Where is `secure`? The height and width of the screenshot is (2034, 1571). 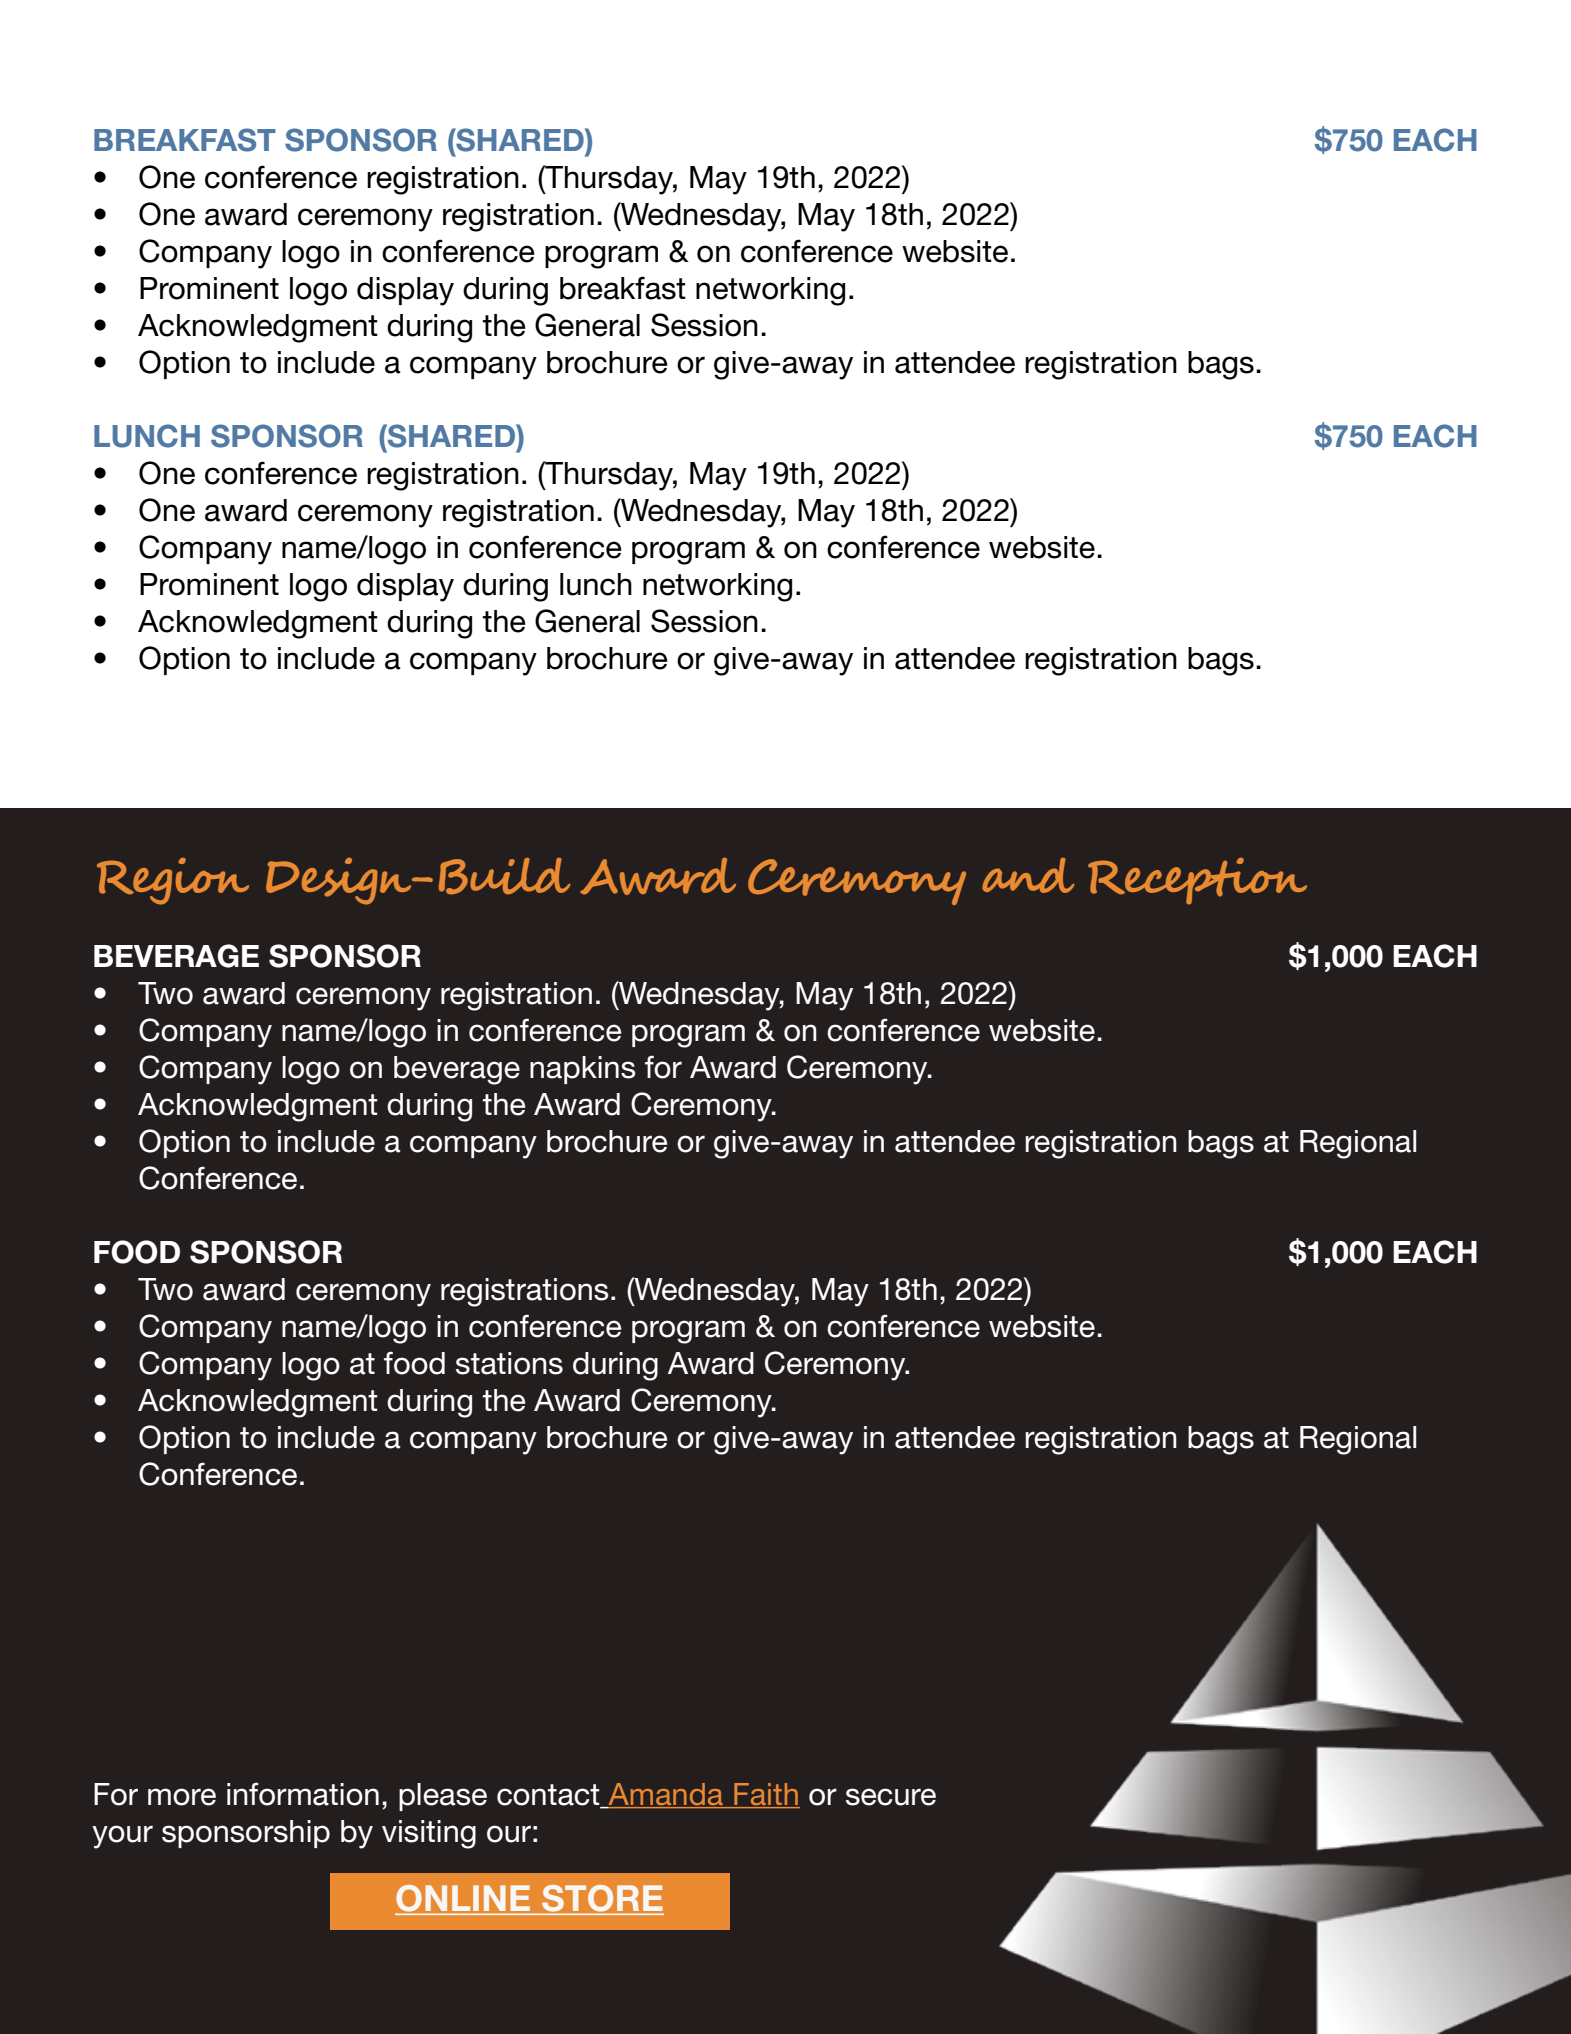 secure is located at coordinates (891, 1797).
